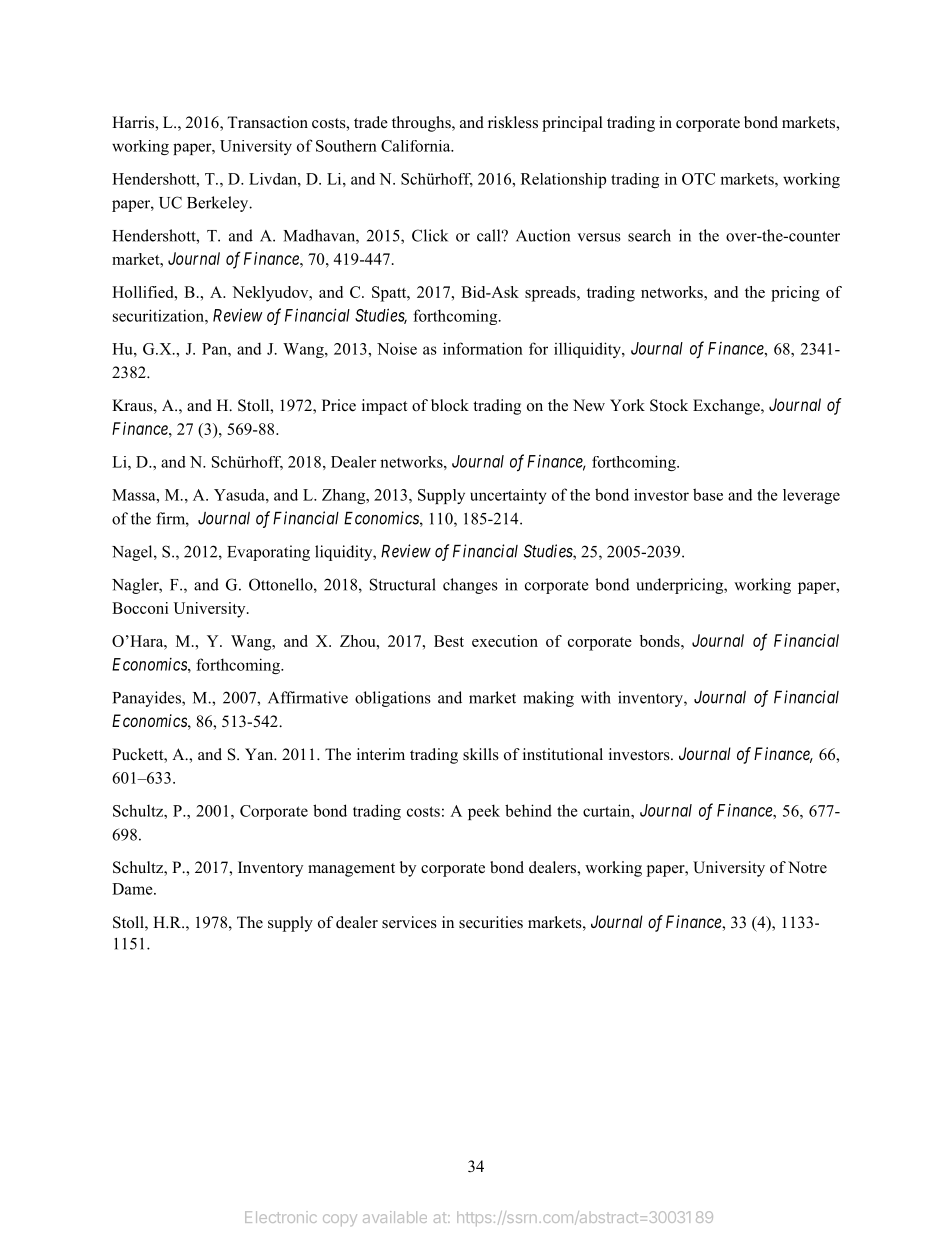 This image has width=952, height=1233. What do you see at coordinates (219, 204) in the image?
I see `Berkeley` at bounding box center [219, 204].
